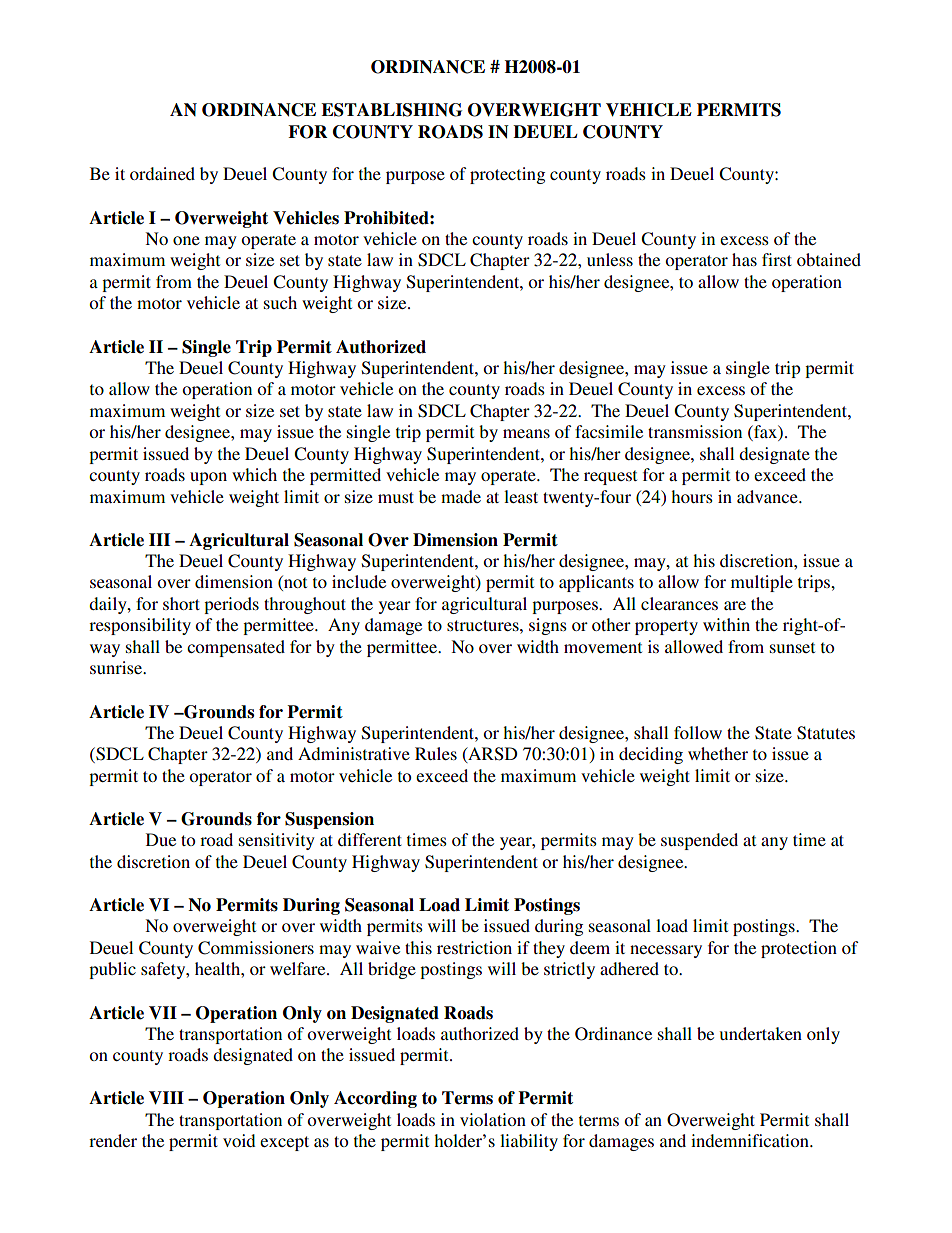 The height and width of the screenshot is (1233, 952). I want to click on within, so click(726, 624).
